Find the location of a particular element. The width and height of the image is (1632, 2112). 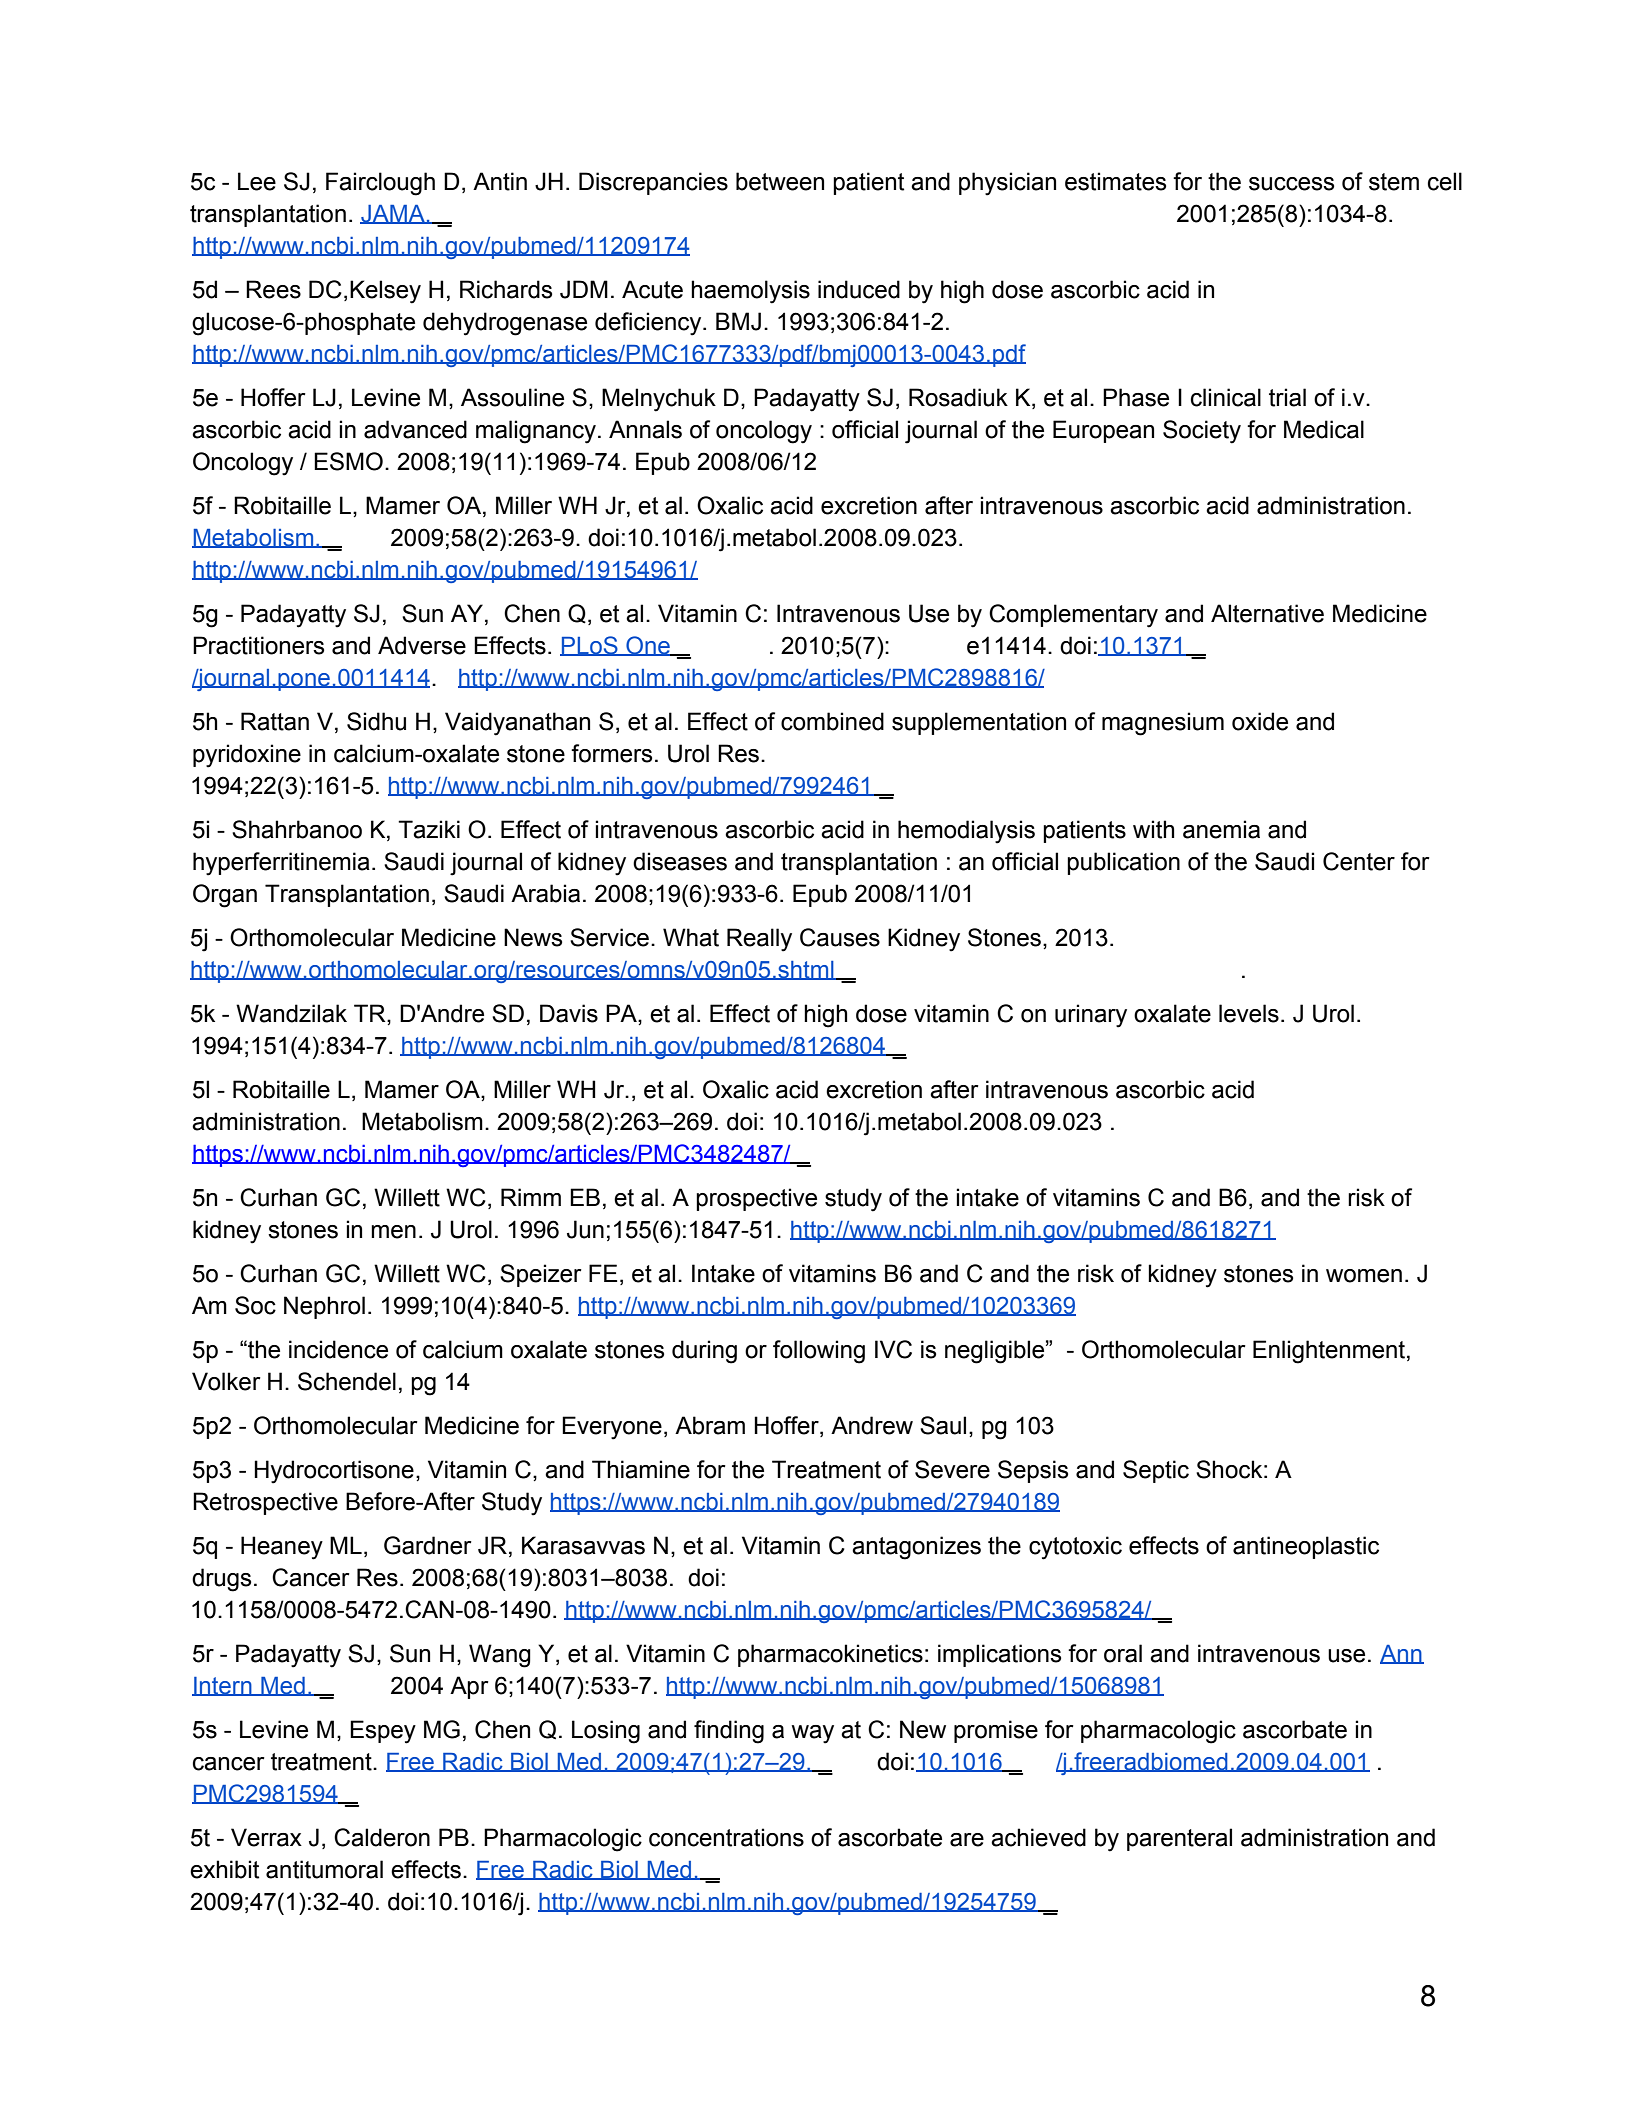

JAMA is located at coordinates (393, 214).
